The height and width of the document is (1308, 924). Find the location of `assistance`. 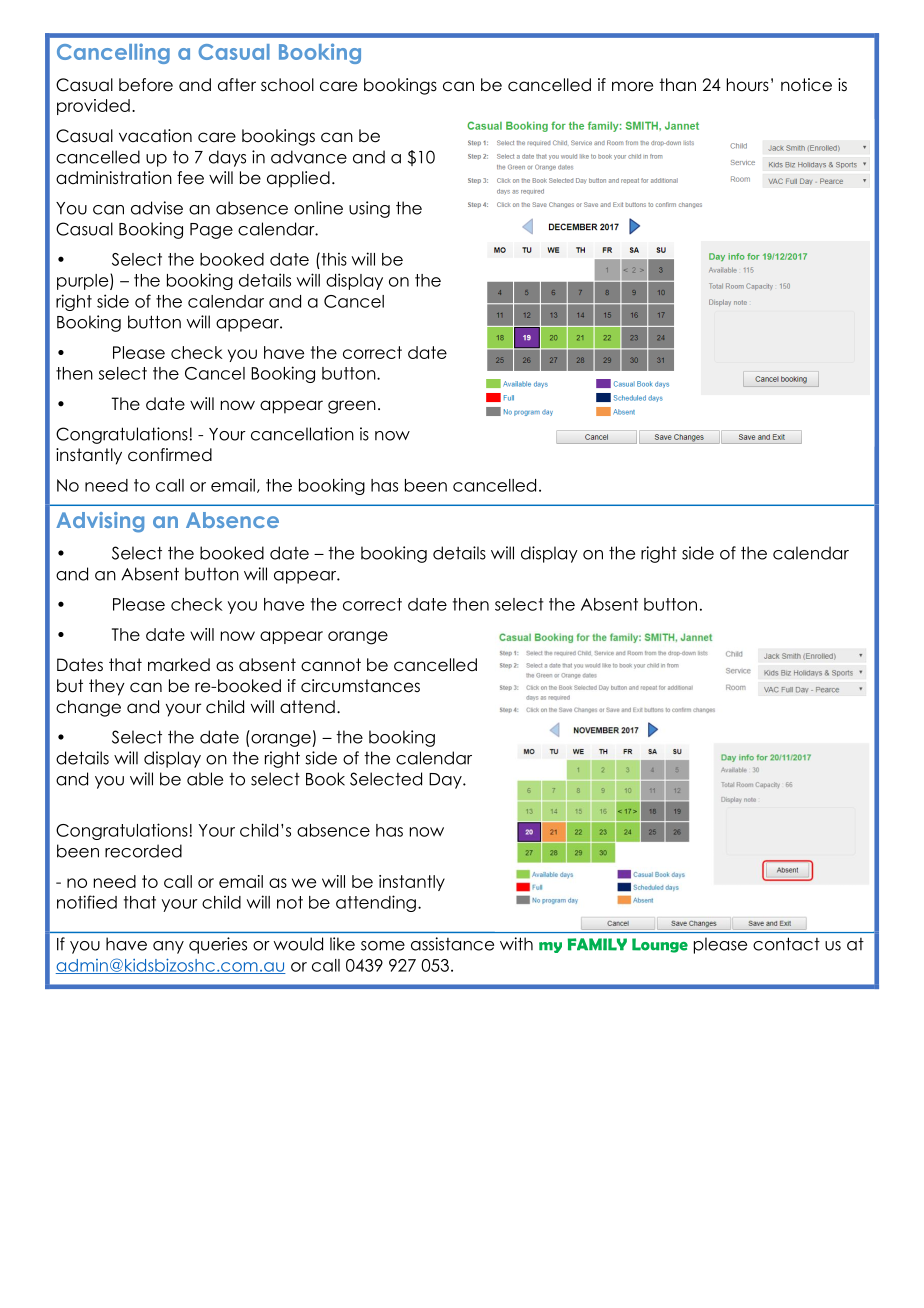

assistance is located at coordinates (452, 944).
